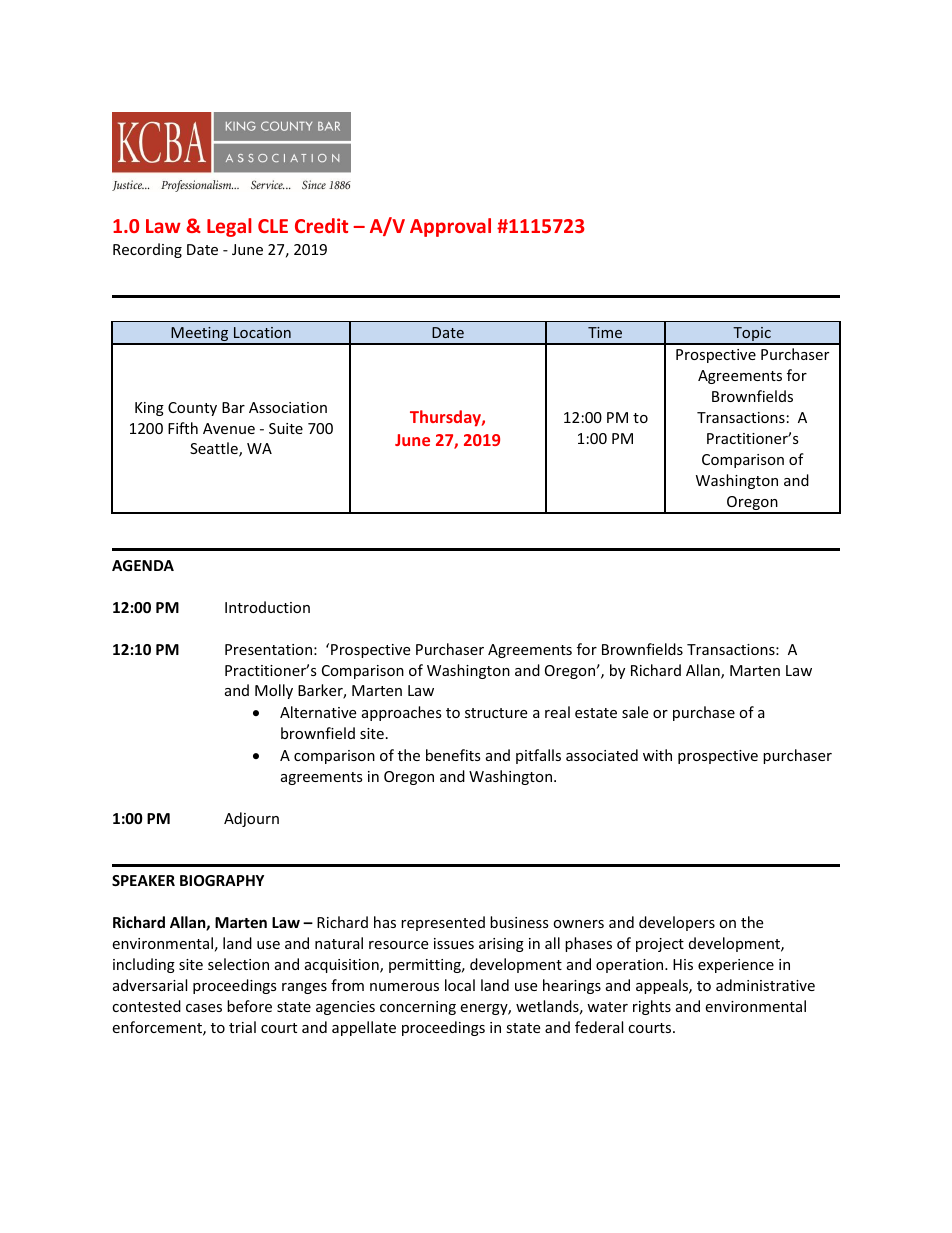 The height and width of the screenshot is (1233, 952). I want to click on with, so click(657, 755).
